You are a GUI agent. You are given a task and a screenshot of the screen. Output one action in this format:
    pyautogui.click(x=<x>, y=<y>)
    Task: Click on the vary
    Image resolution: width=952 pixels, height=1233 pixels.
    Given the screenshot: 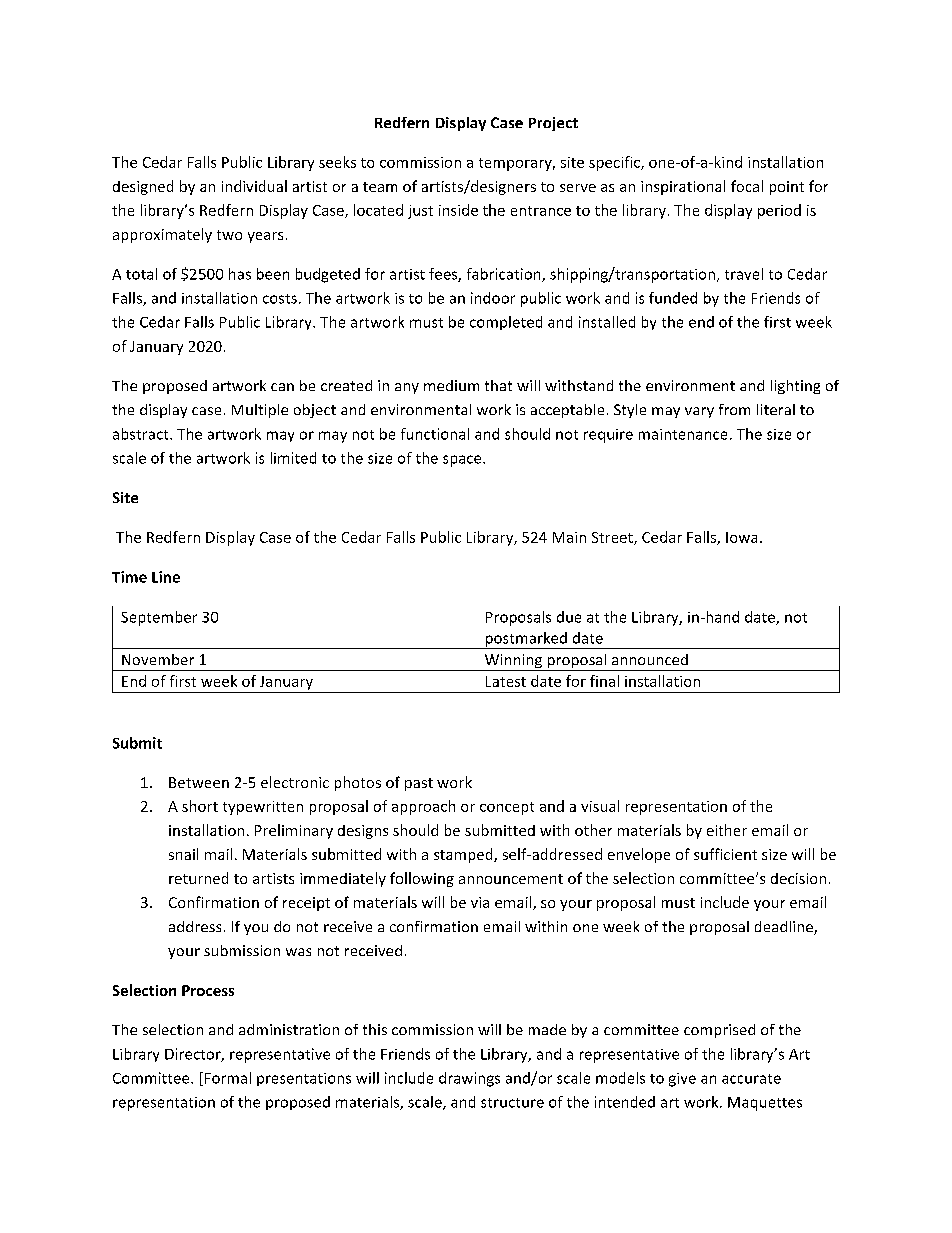 What is the action you would take?
    pyautogui.click(x=699, y=412)
